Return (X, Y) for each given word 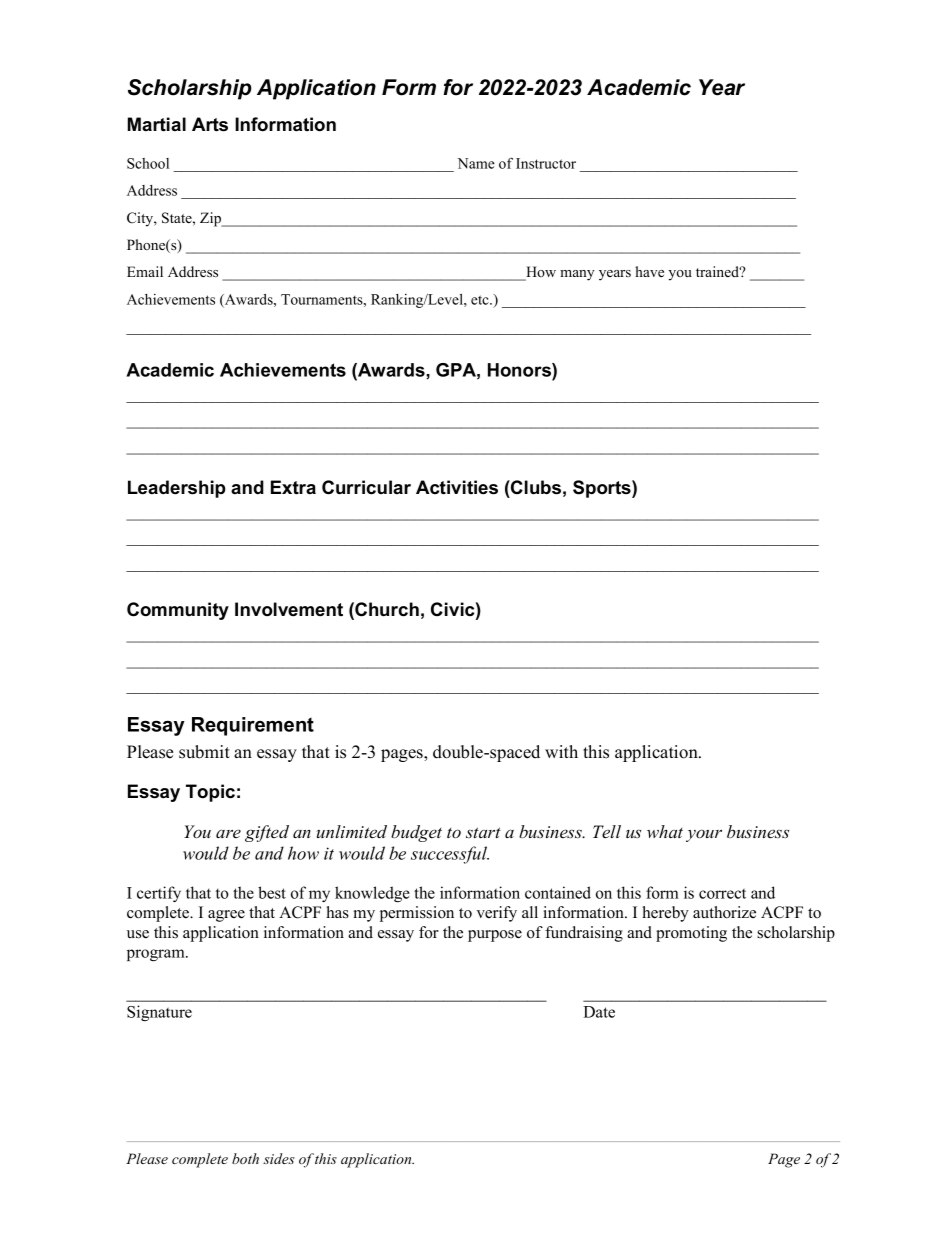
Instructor (546, 163)
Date (599, 1012)
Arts (210, 124)
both (245, 1158)
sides (279, 1158)
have (649, 271)
